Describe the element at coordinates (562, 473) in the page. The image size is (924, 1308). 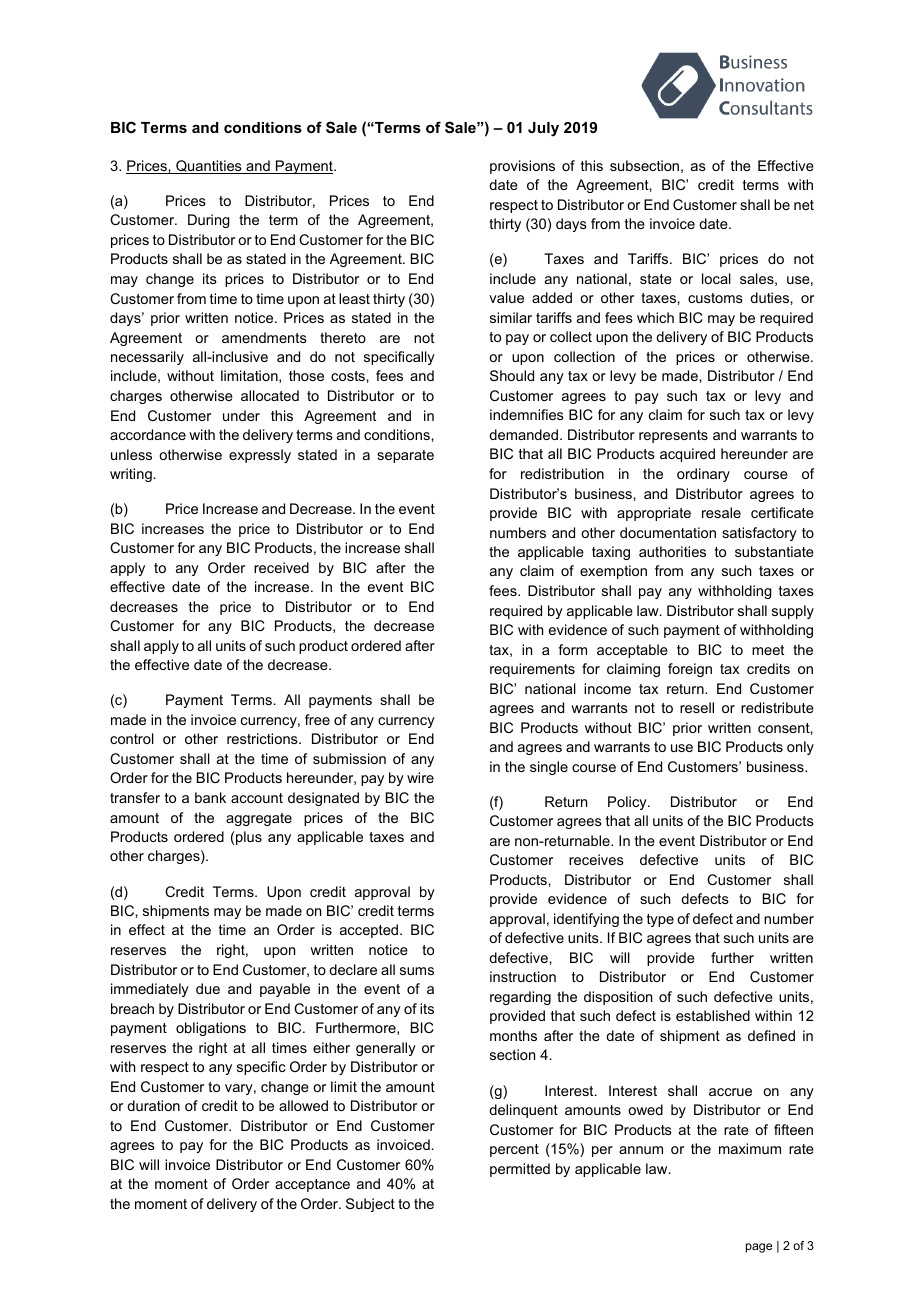
I see `redistribution` at that location.
